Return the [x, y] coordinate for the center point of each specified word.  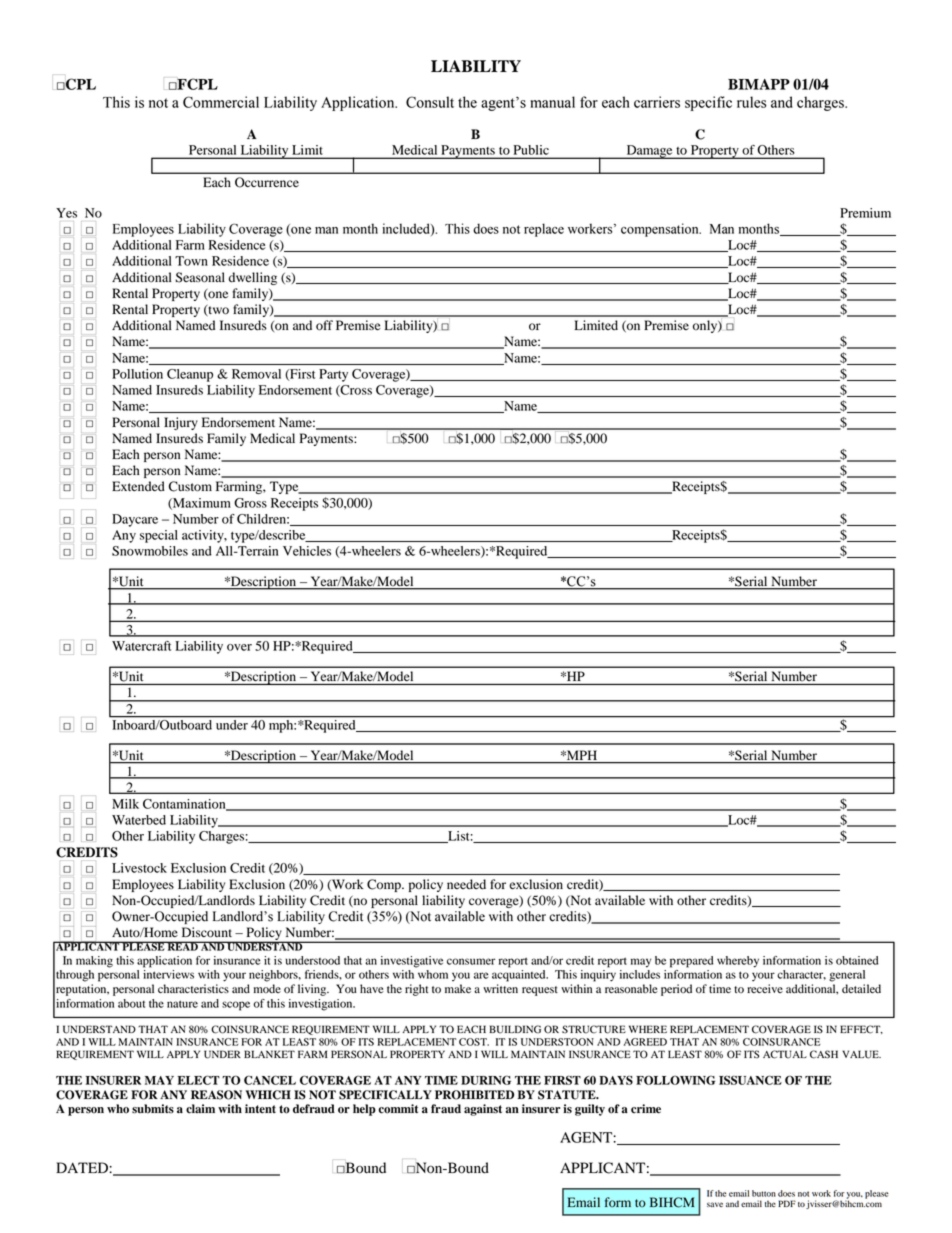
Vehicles [307, 551]
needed [466, 884]
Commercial [221, 102]
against [483, 1110]
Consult [430, 102]
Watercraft [141, 646]
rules [752, 102]
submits [153, 1109]
